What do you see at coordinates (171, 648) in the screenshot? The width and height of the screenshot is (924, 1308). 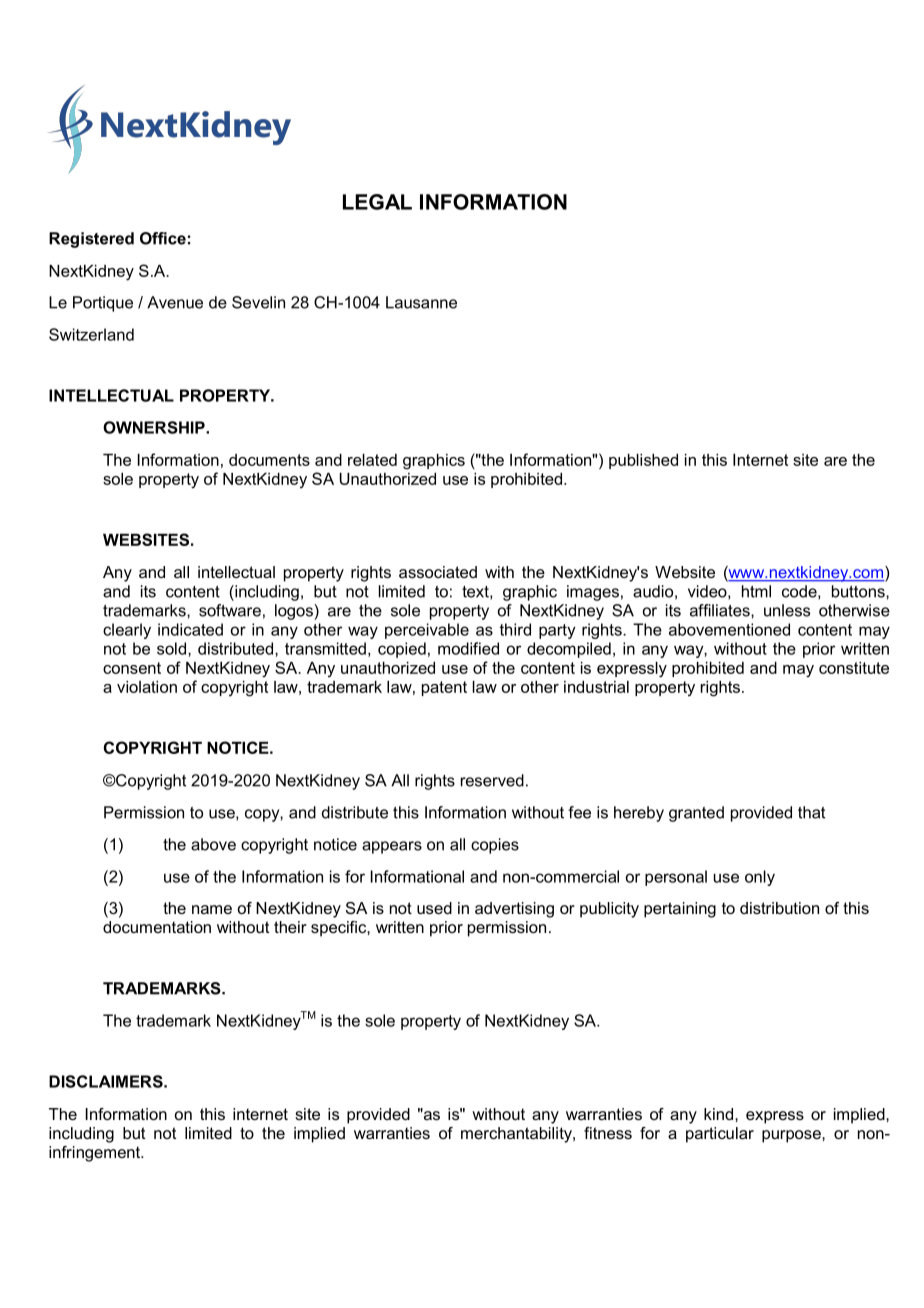 I see `sold` at bounding box center [171, 648].
